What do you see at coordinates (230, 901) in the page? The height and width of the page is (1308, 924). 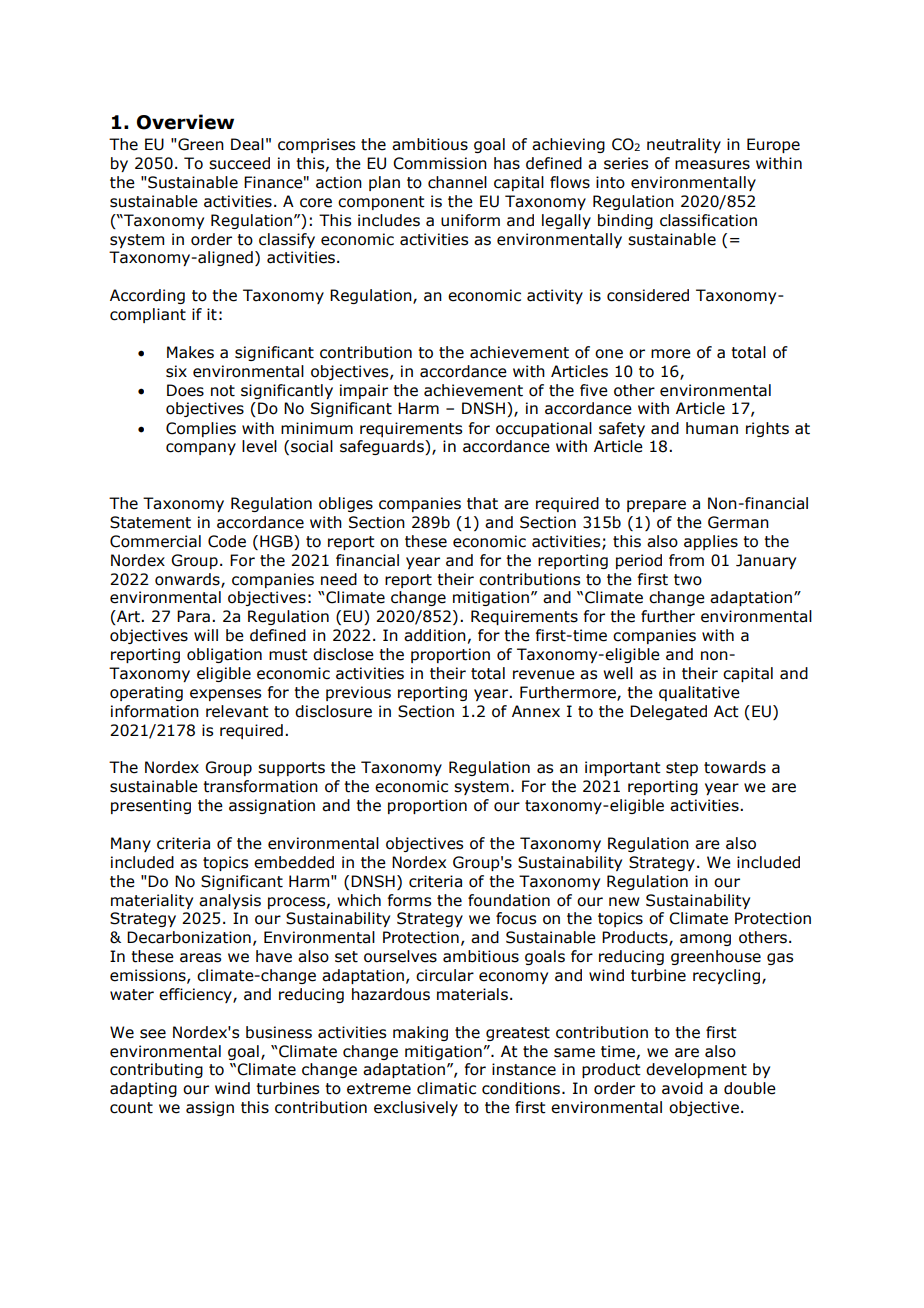 I see `analysis` at bounding box center [230, 901].
